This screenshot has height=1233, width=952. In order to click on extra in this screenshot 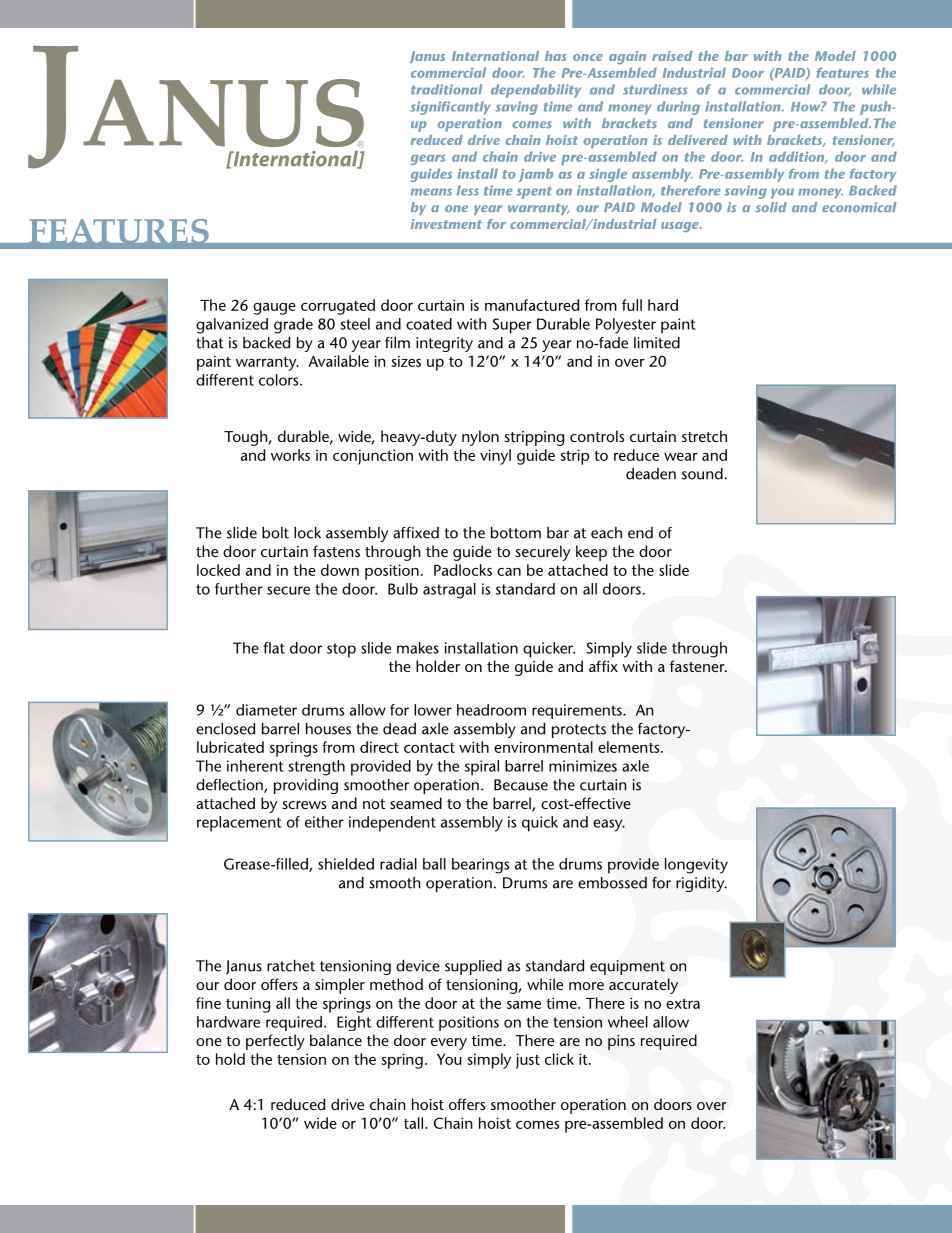, I will do `click(683, 1004)`.
